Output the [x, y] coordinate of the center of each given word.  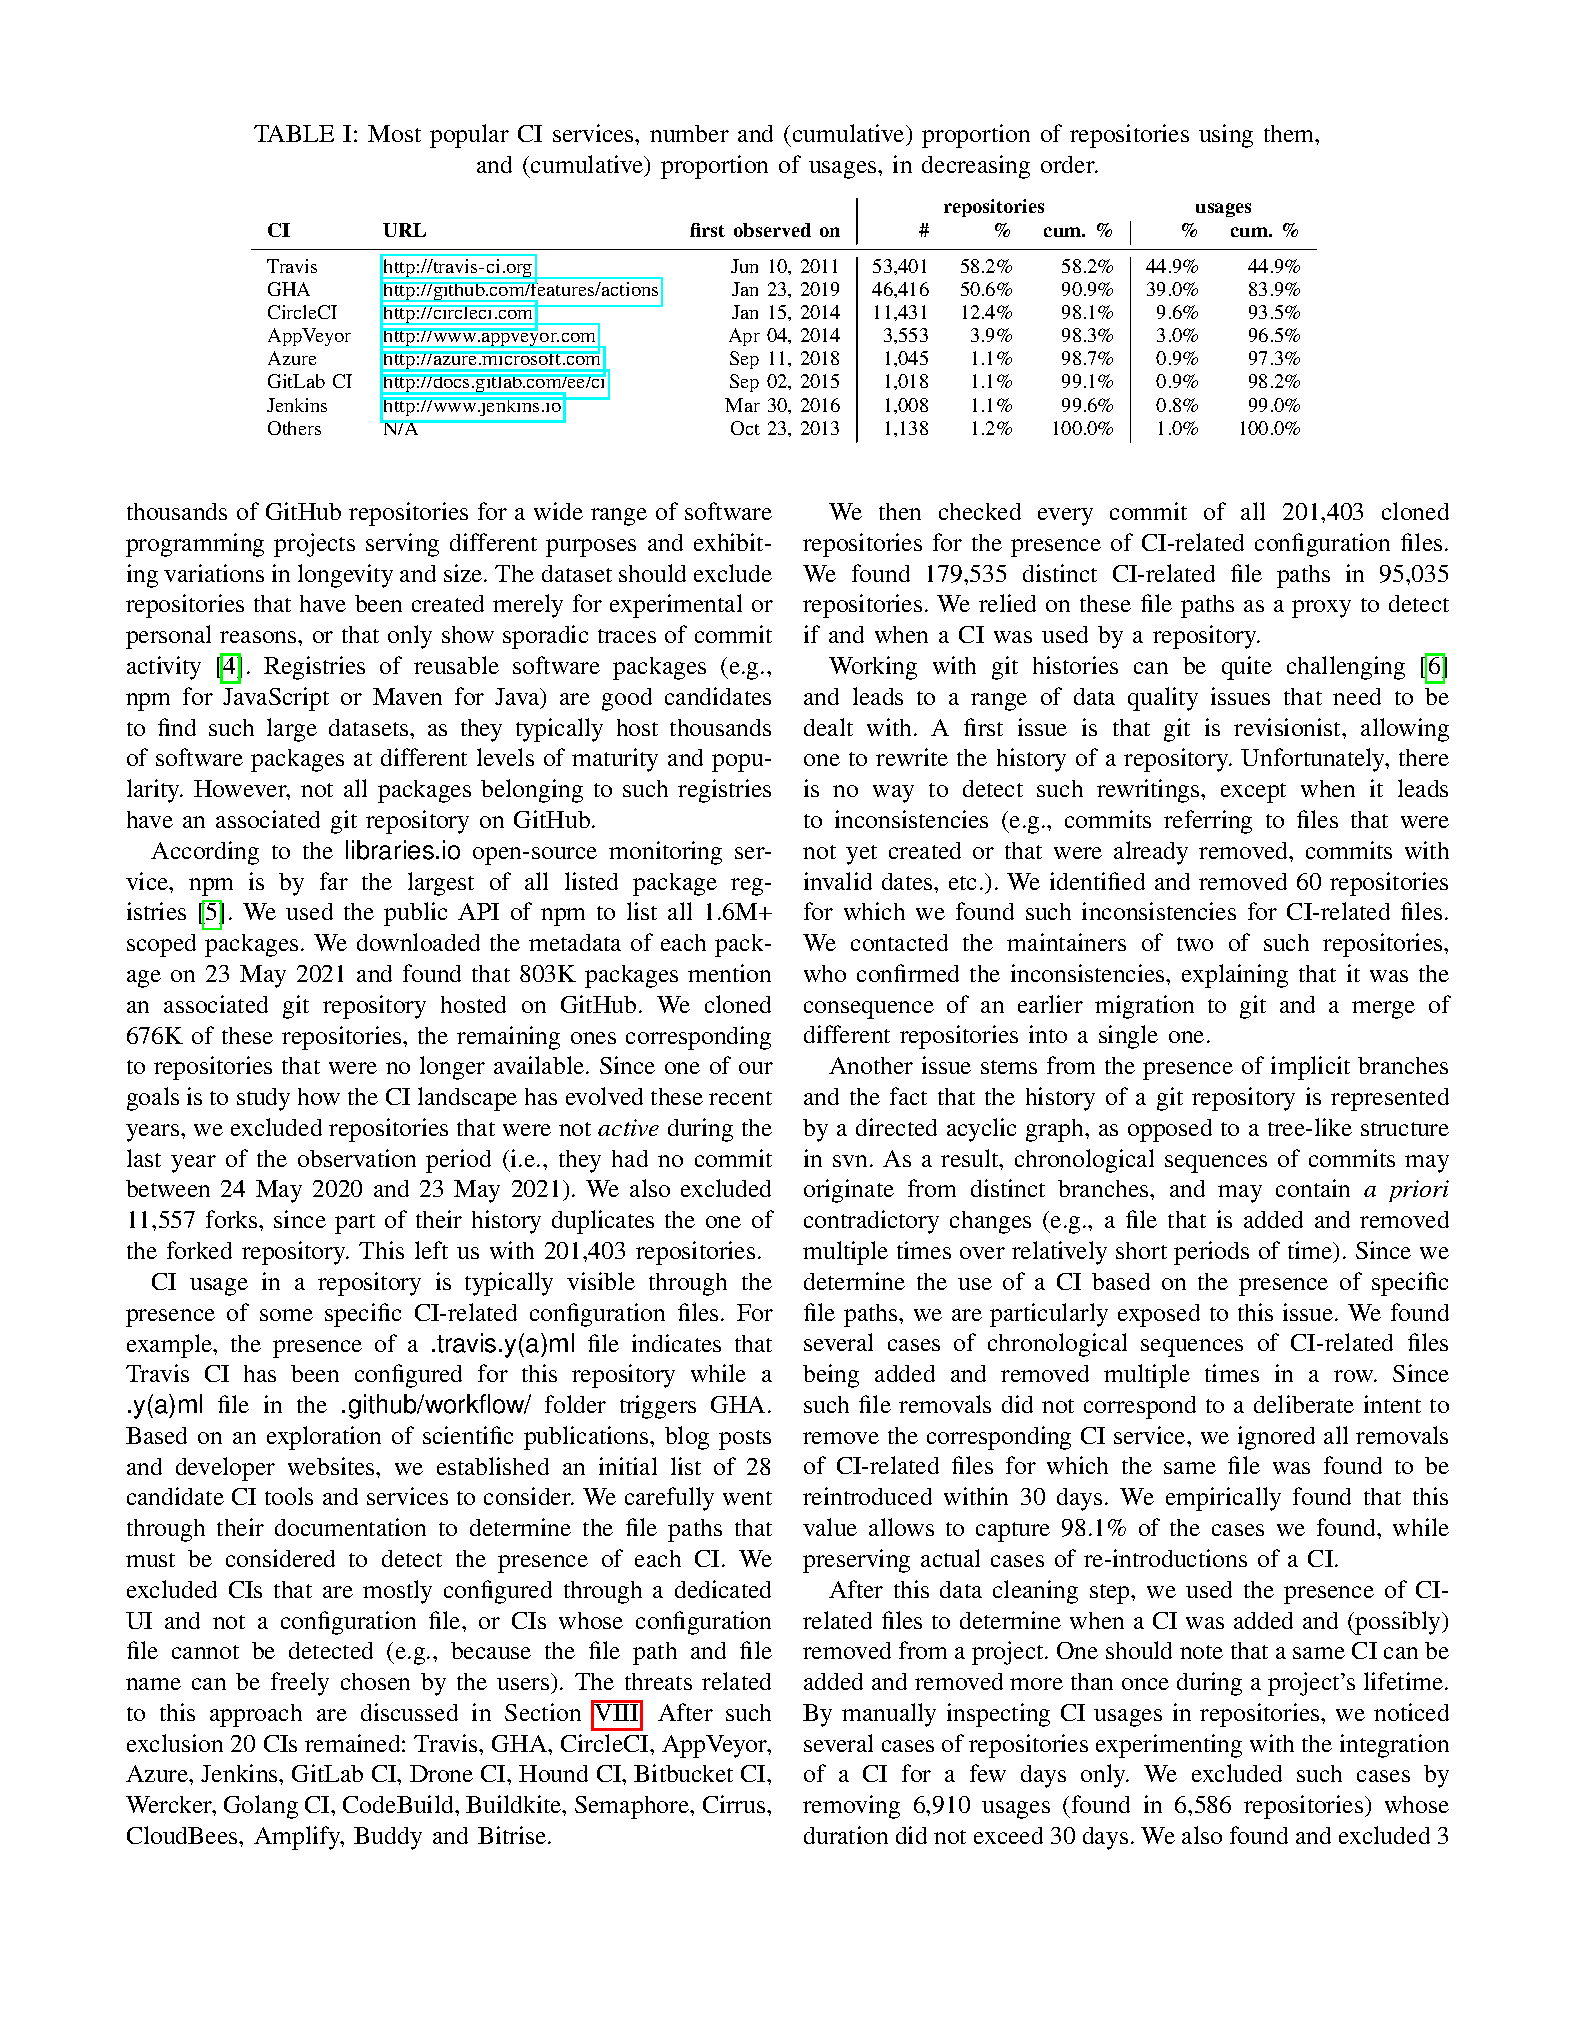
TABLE [294, 133]
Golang [261, 1807]
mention [729, 973]
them [1290, 133]
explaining [1235, 976]
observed [772, 230]
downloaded [418, 942]
